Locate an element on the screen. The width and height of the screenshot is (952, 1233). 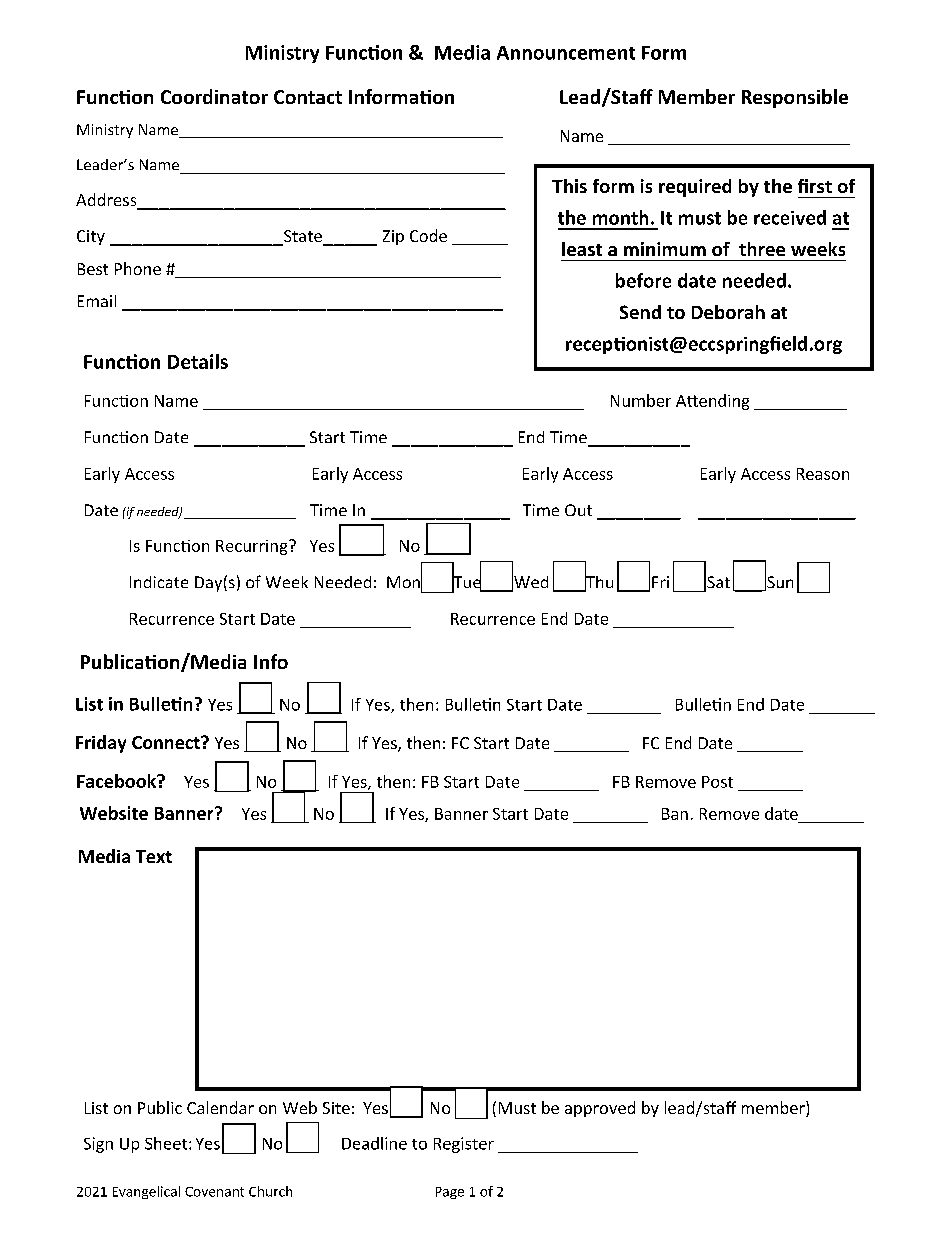
approved is located at coordinates (600, 1109).
